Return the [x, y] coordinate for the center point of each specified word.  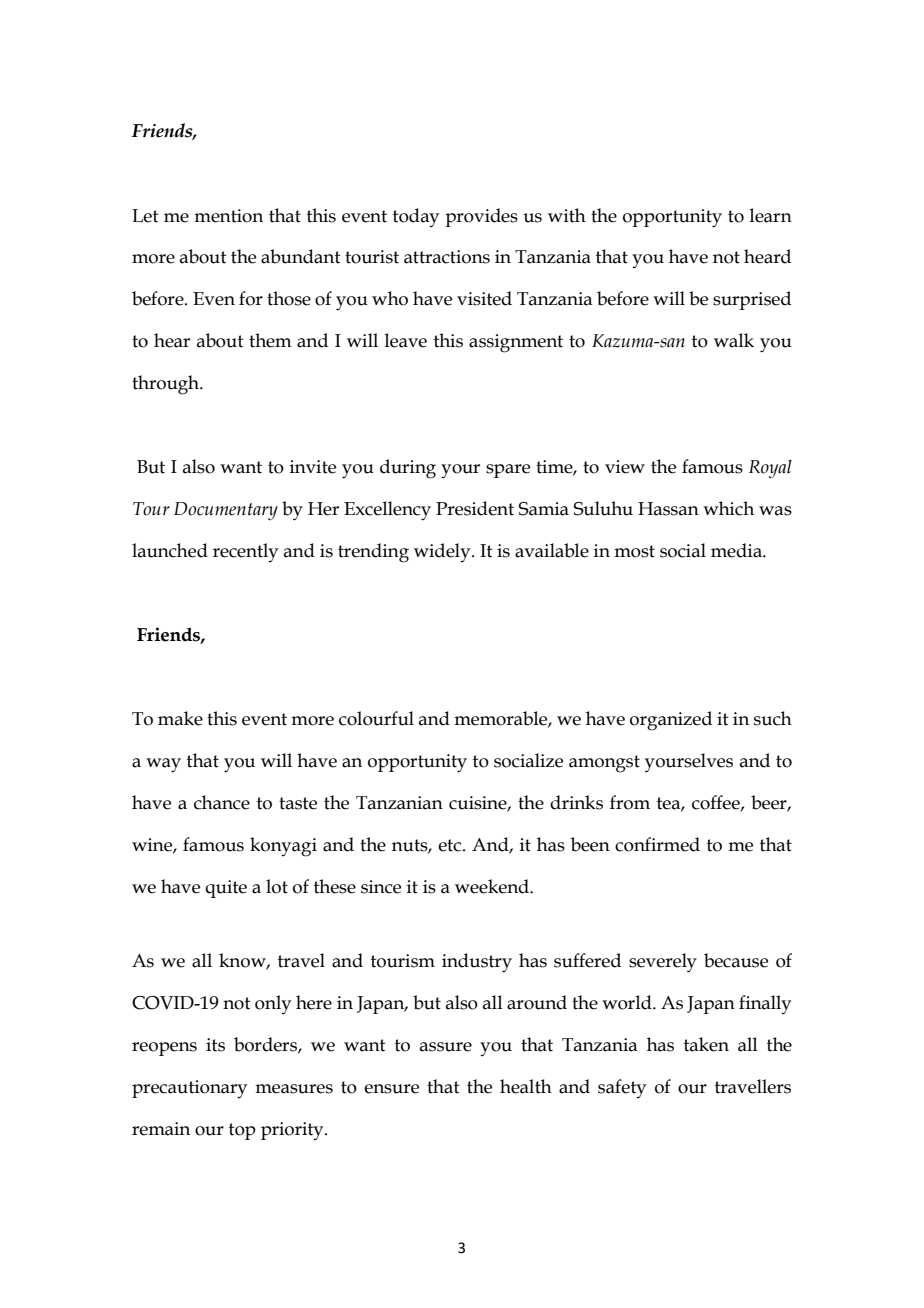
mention [228, 216]
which [728, 508]
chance [222, 802]
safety [622, 1088]
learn [771, 215]
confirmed [657, 844]
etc [451, 845]
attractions [447, 257]
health [526, 1086]
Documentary [226, 511]
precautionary [189, 1089]
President [475, 508]
